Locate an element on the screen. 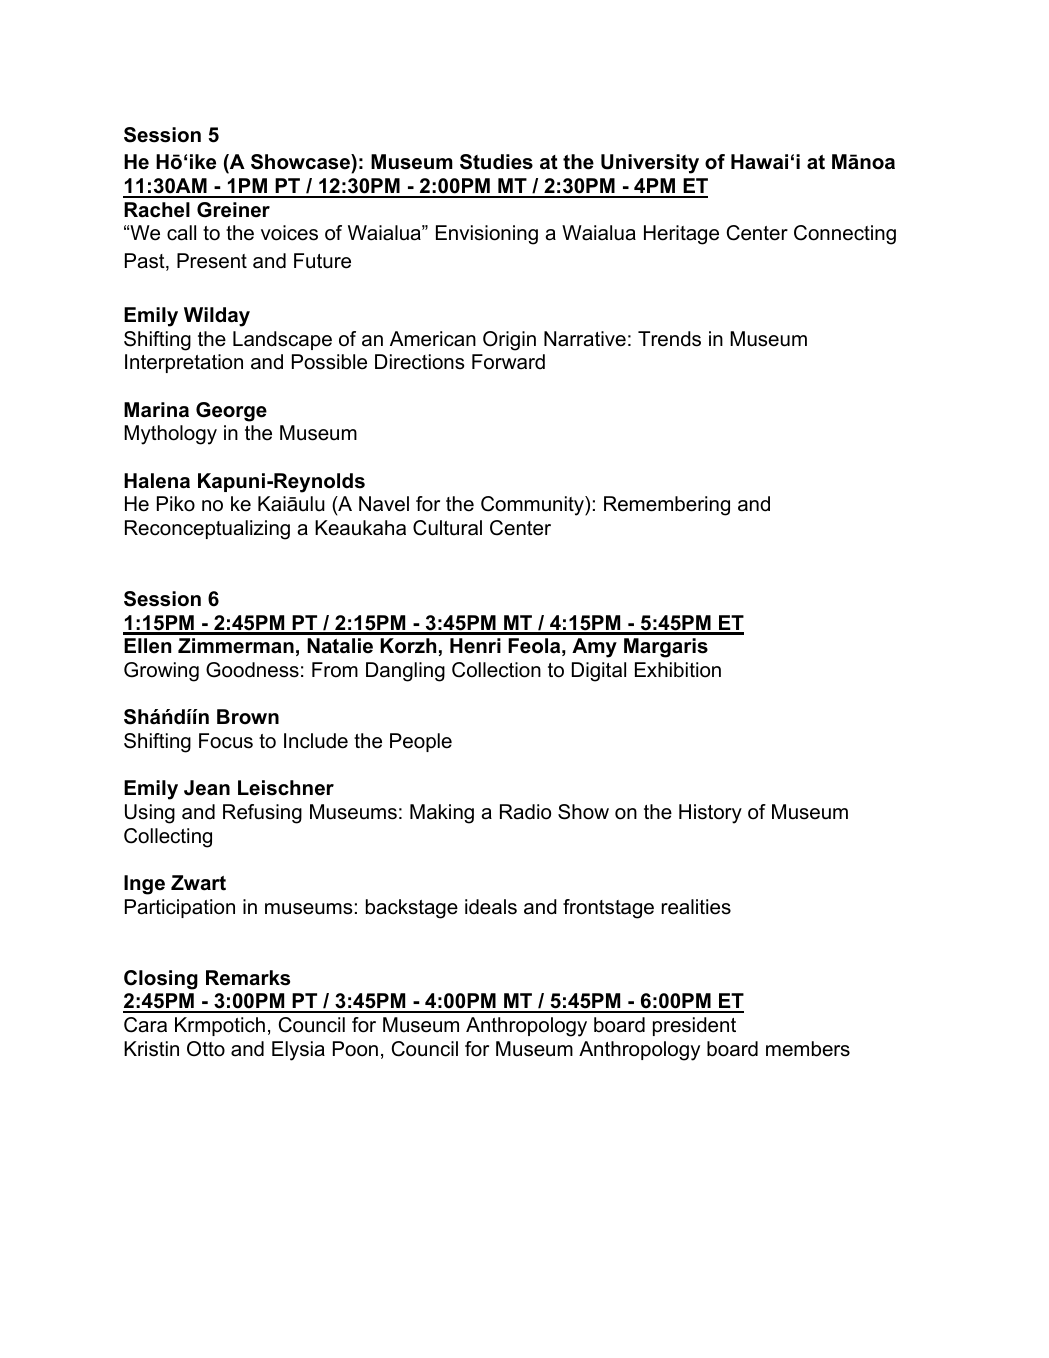  Studies is located at coordinates (496, 162).
